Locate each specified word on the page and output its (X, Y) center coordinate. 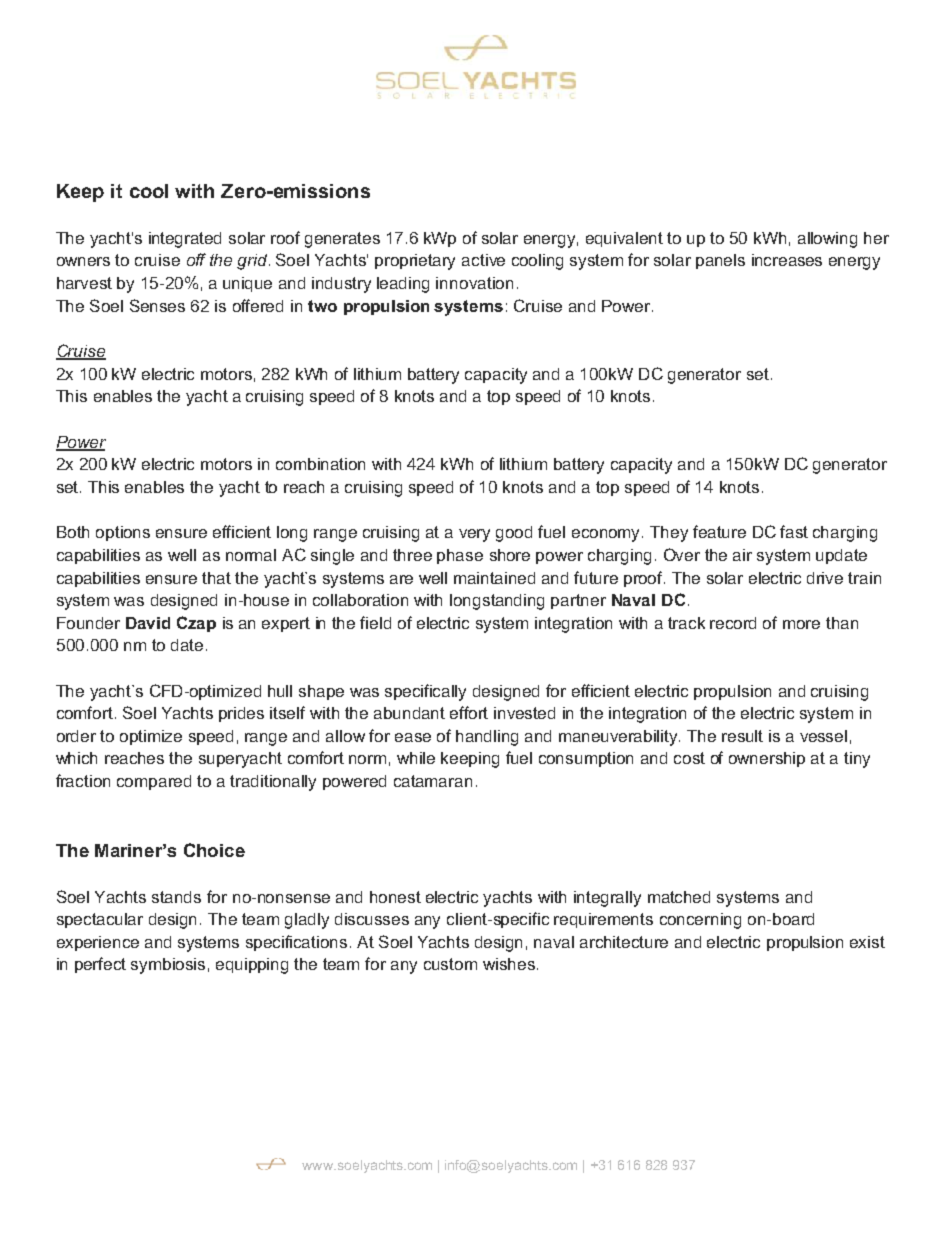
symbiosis (168, 966)
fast (794, 531)
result (742, 736)
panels (720, 261)
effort (469, 712)
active (483, 260)
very (474, 535)
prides (241, 714)
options (123, 533)
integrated (185, 240)
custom (450, 964)
